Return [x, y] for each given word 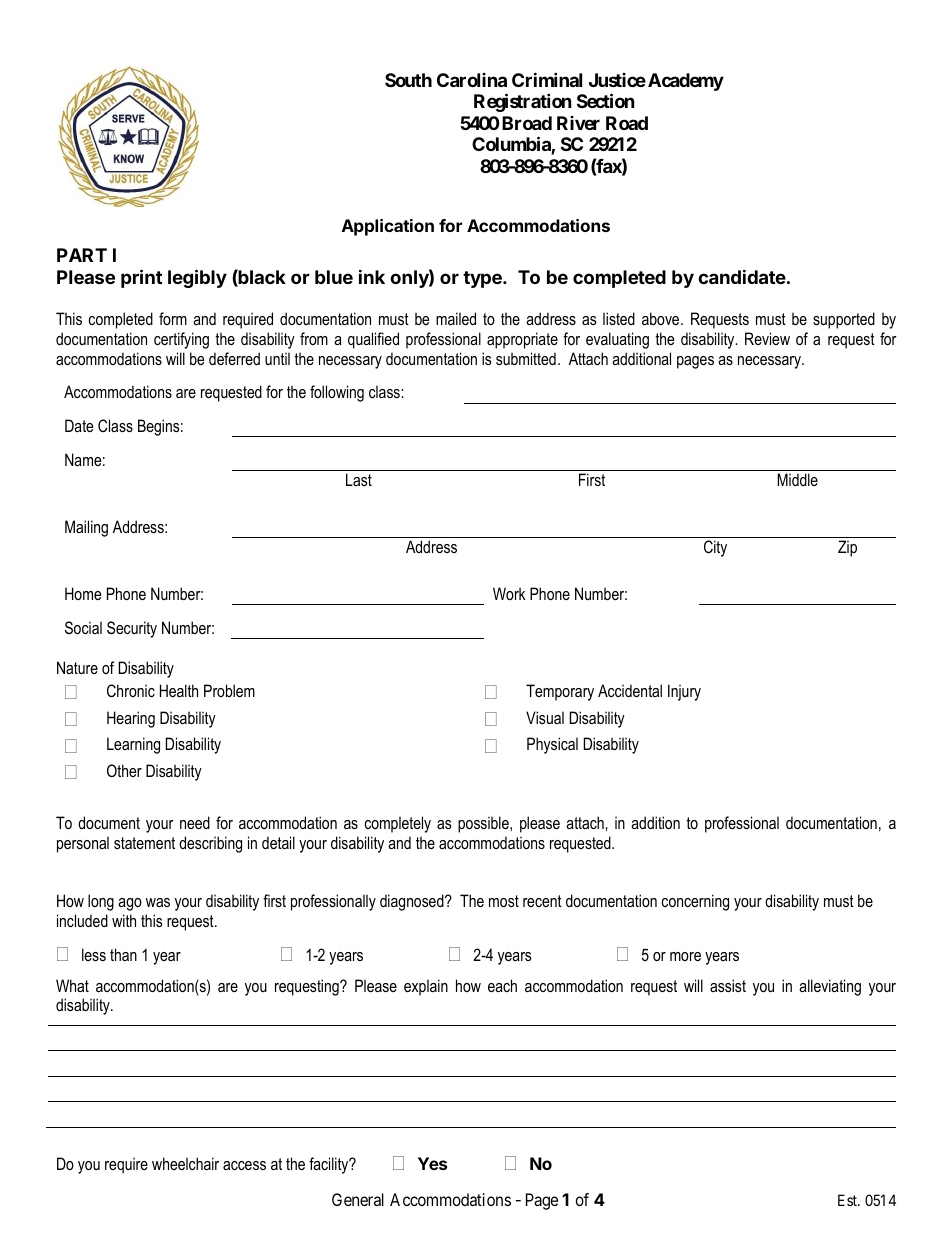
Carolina [472, 80]
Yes [432, 1163]
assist [728, 985]
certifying [181, 340]
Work [509, 593]
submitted [526, 358]
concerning [695, 902]
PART [82, 255]
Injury [684, 692]
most [504, 901]
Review [767, 338]
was [158, 902]
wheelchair [185, 1163]
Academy [686, 82]
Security [132, 629]
